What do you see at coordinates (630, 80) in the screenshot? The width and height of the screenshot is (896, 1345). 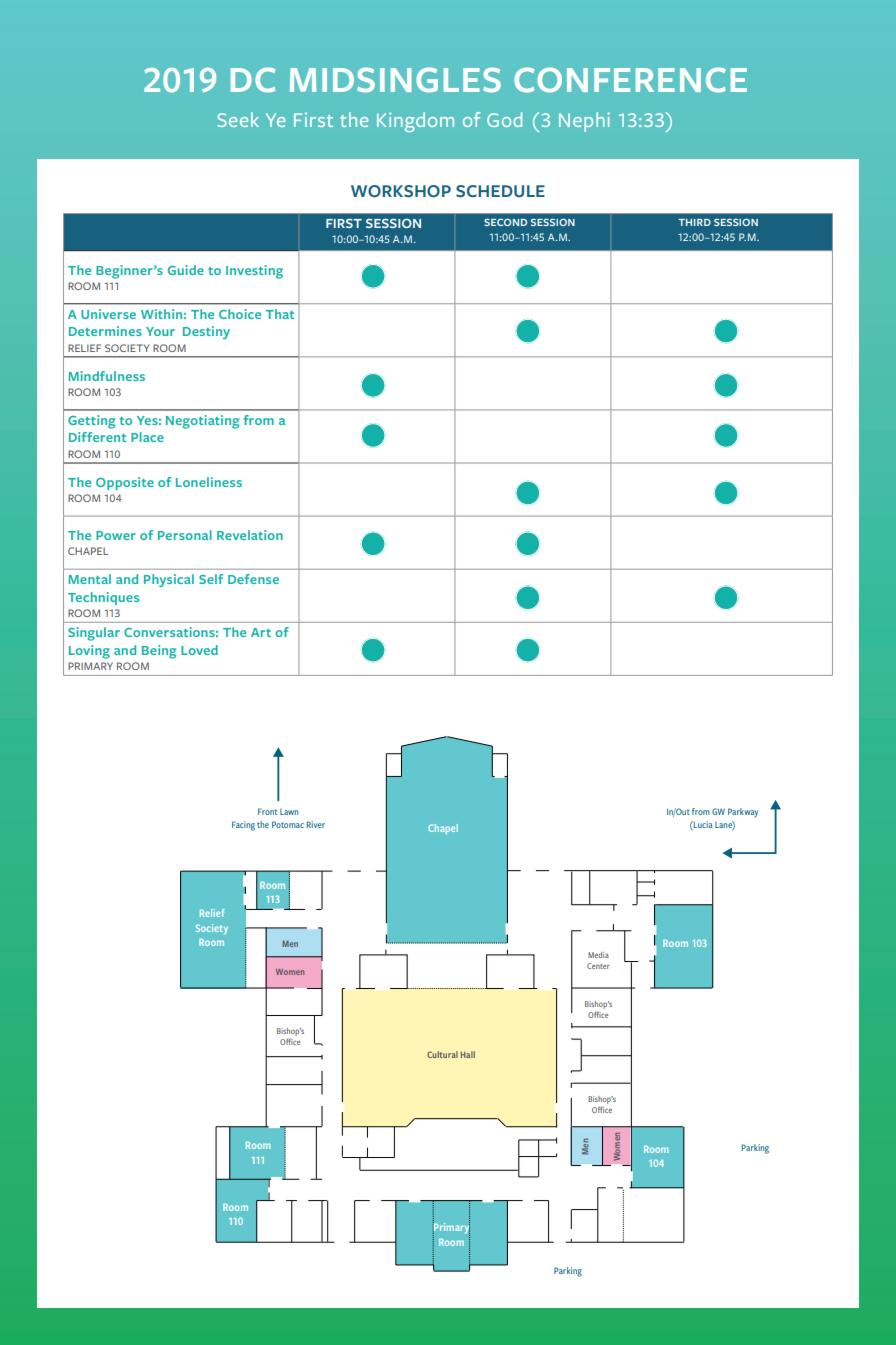 I see `CONFERENCE` at bounding box center [630, 80].
